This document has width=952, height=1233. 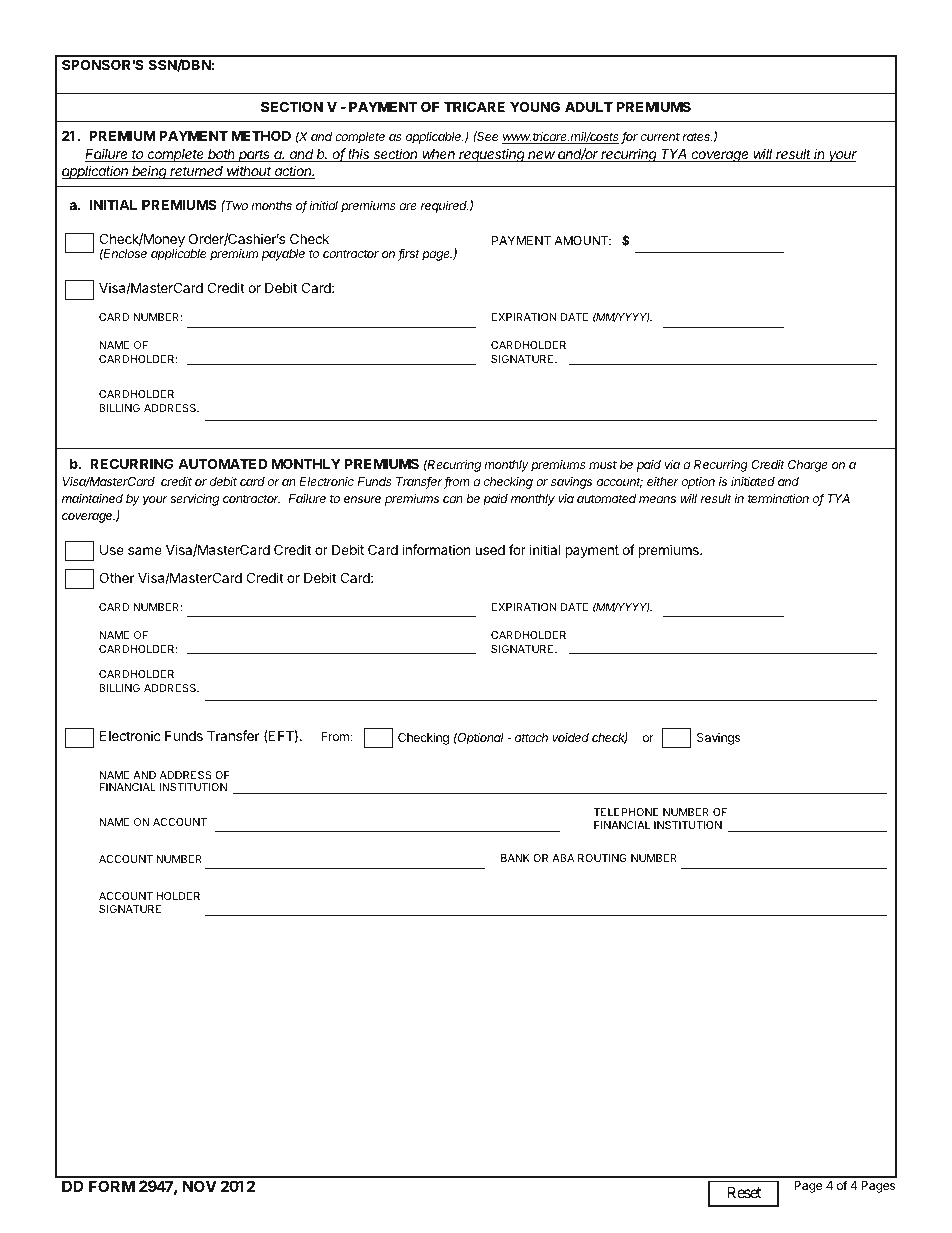 I want to click on Other, so click(x=116, y=577).
